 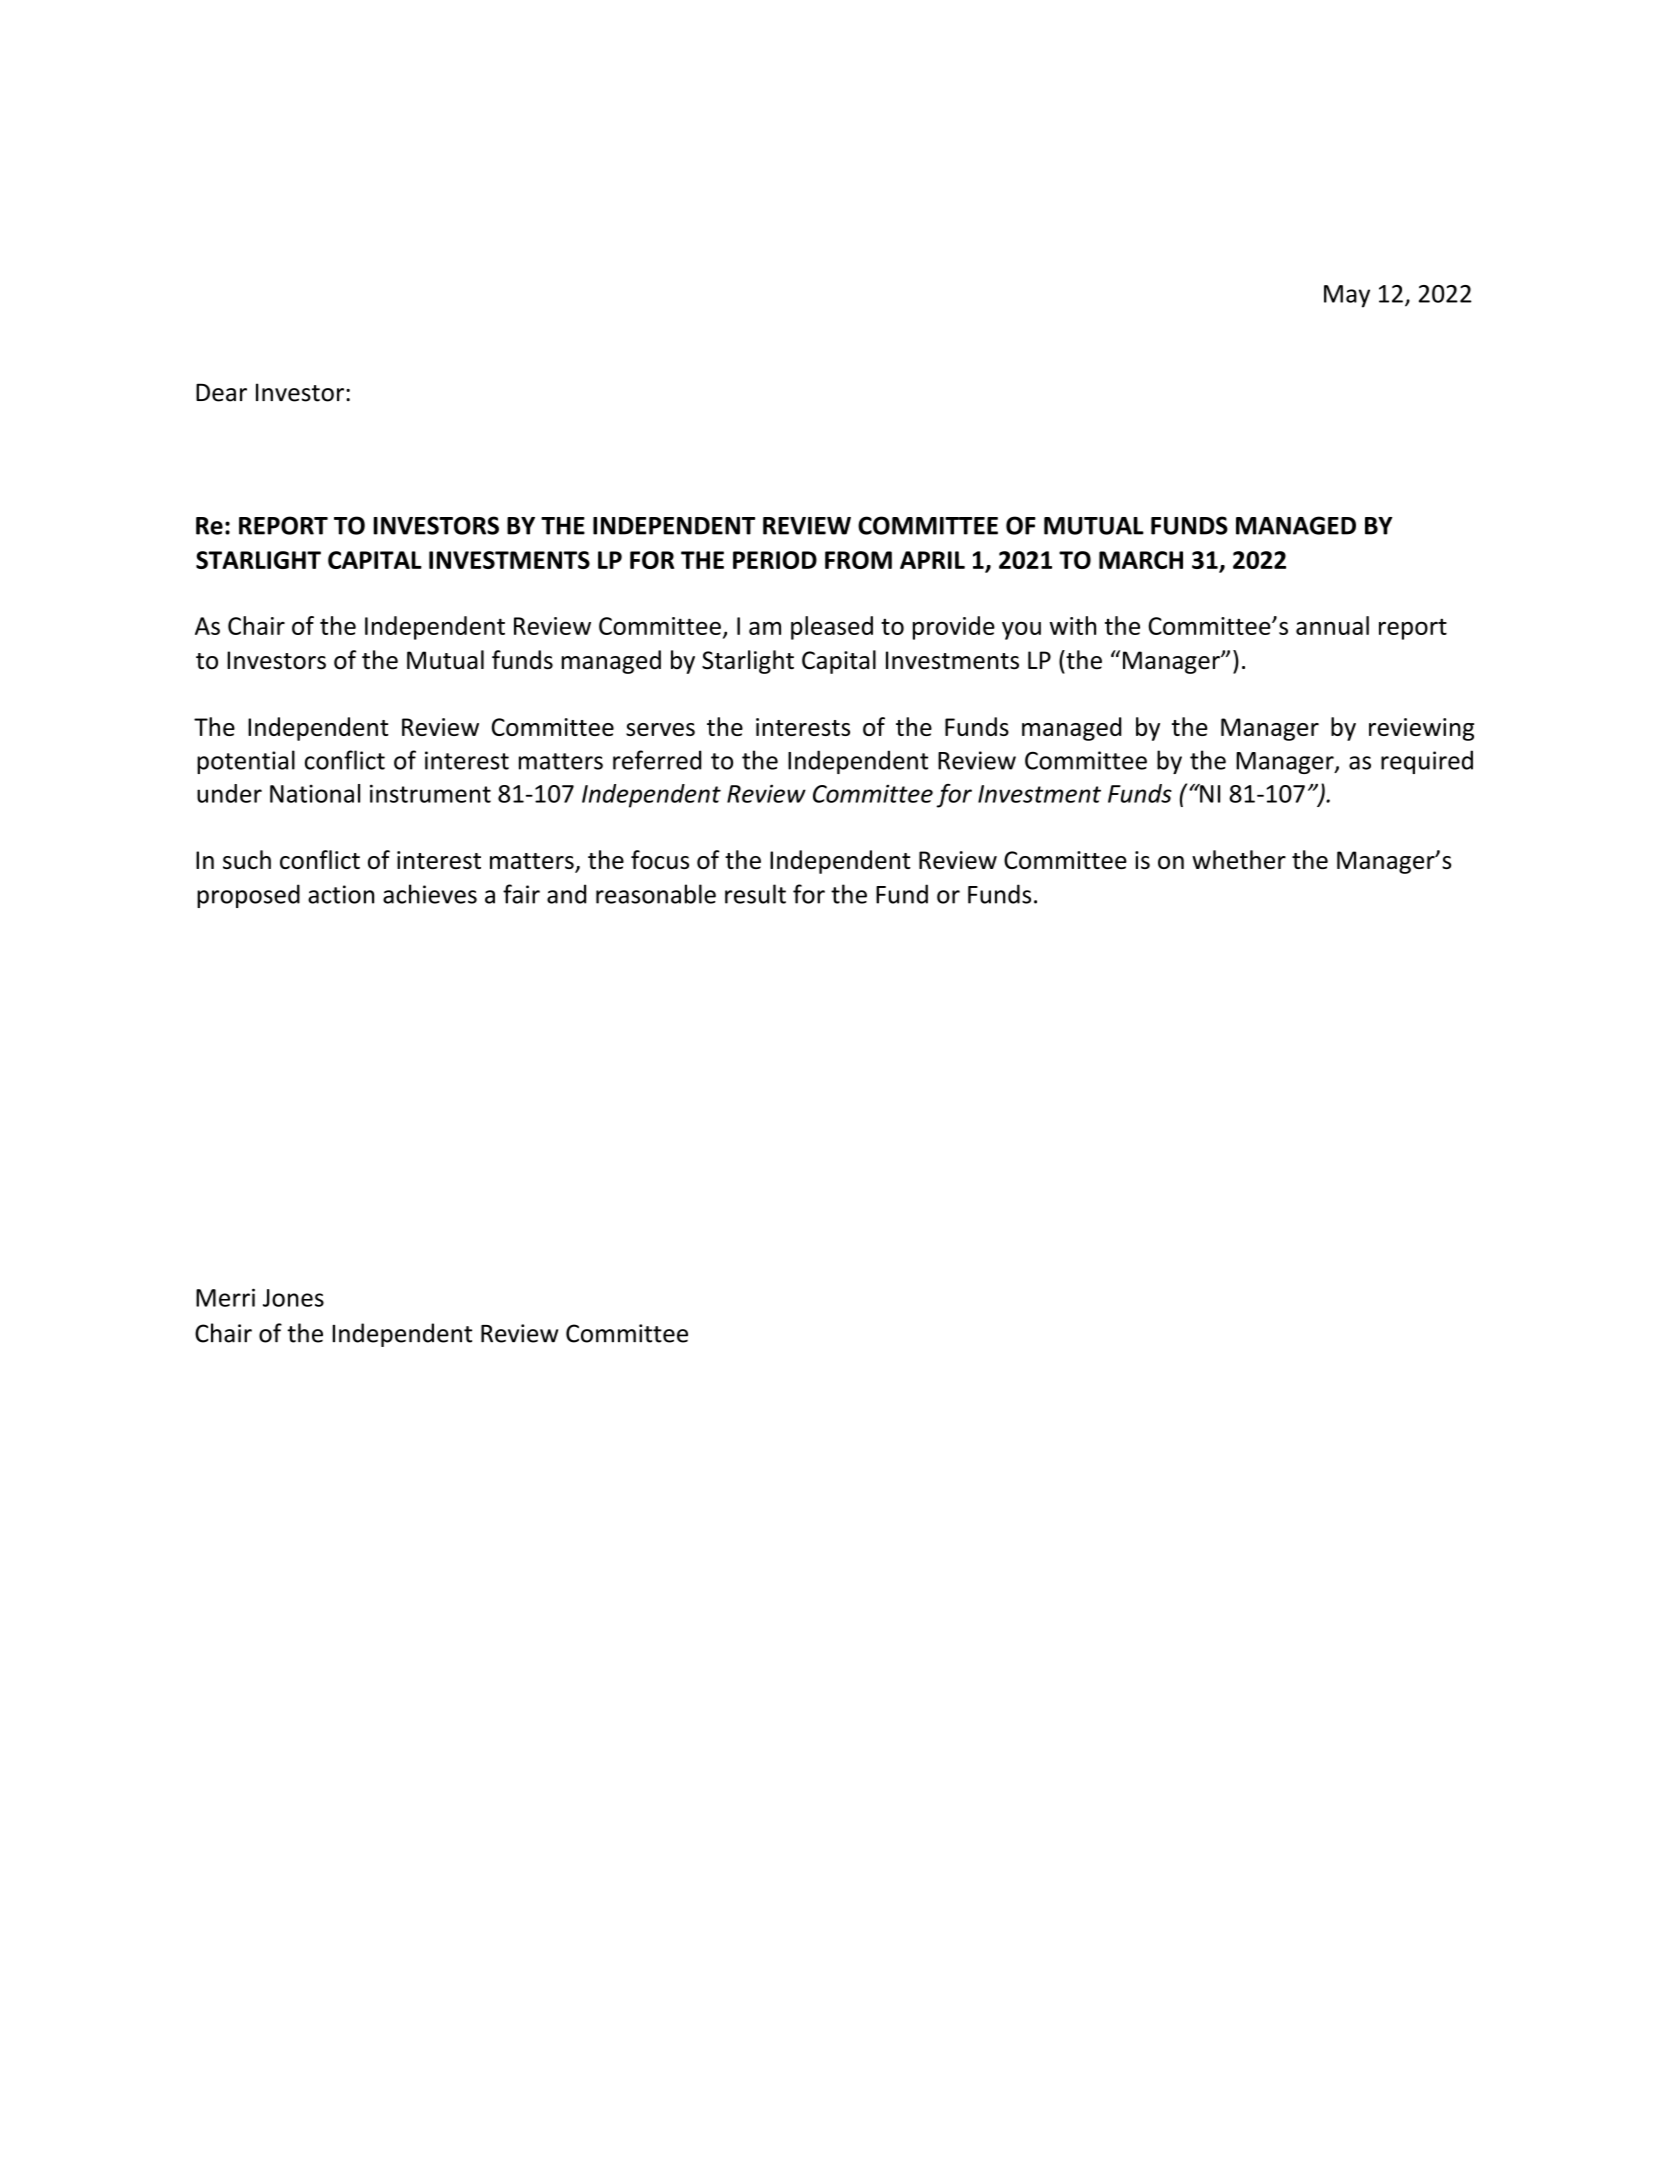 What do you see at coordinates (1332, 625) in the page?
I see `annual` at bounding box center [1332, 625].
